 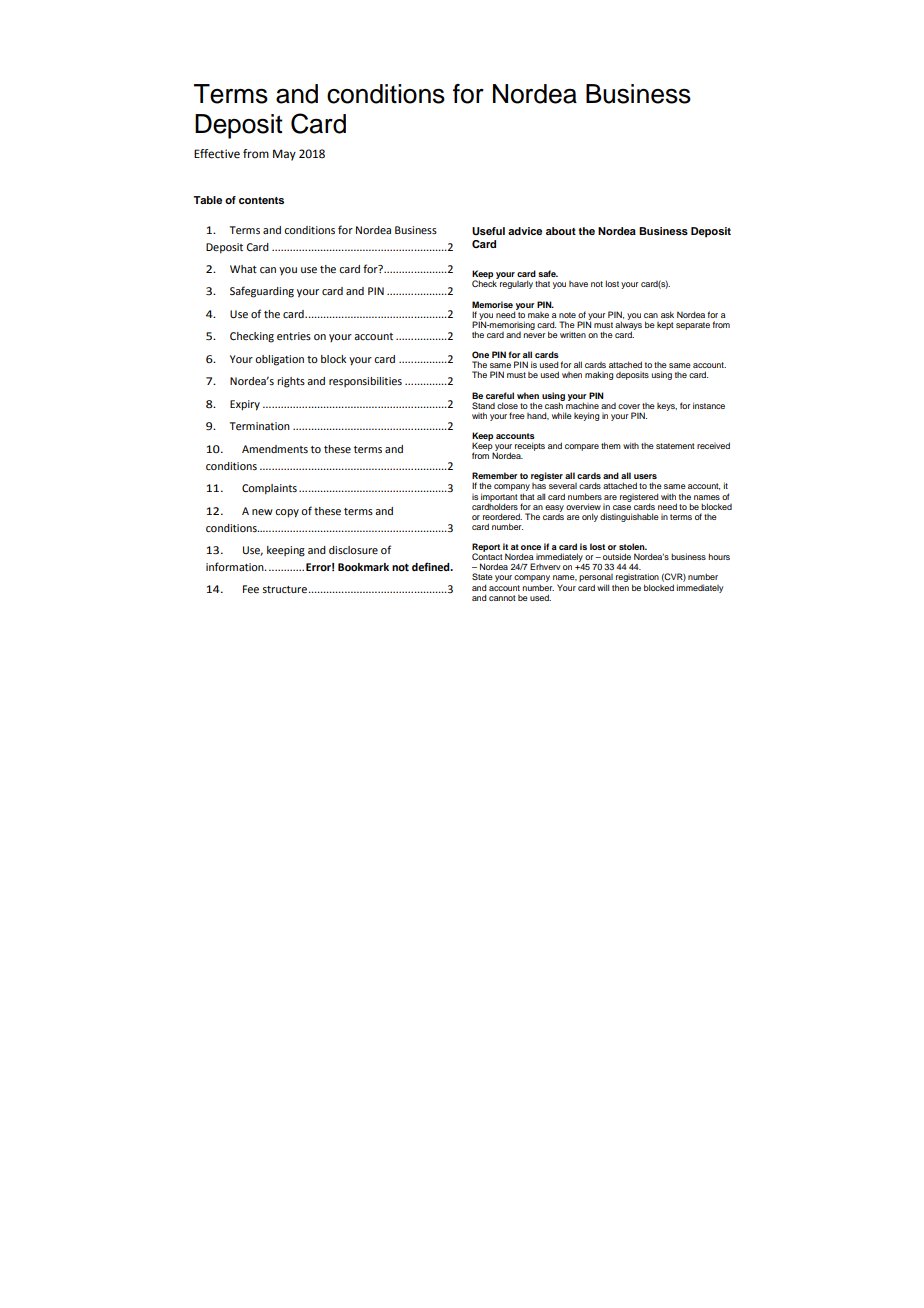 What do you see at coordinates (488, 231) in the image?
I see `Useful` at bounding box center [488, 231].
